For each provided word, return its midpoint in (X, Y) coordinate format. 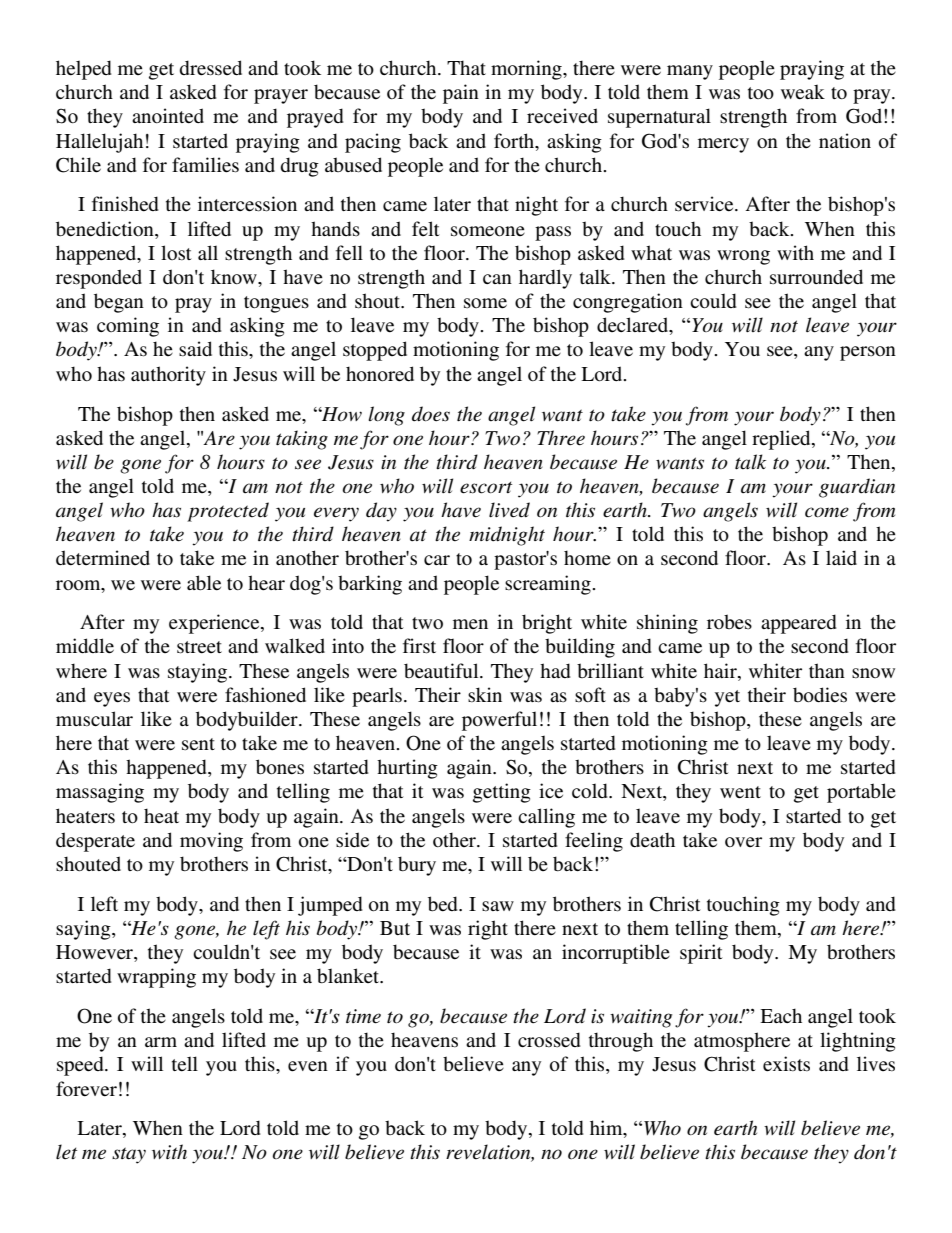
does (431, 414)
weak (803, 92)
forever (86, 1089)
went (740, 792)
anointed (168, 116)
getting (502, 793)
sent (198, 744)
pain (461, 94)
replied (782, 440)
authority (168, 376)
